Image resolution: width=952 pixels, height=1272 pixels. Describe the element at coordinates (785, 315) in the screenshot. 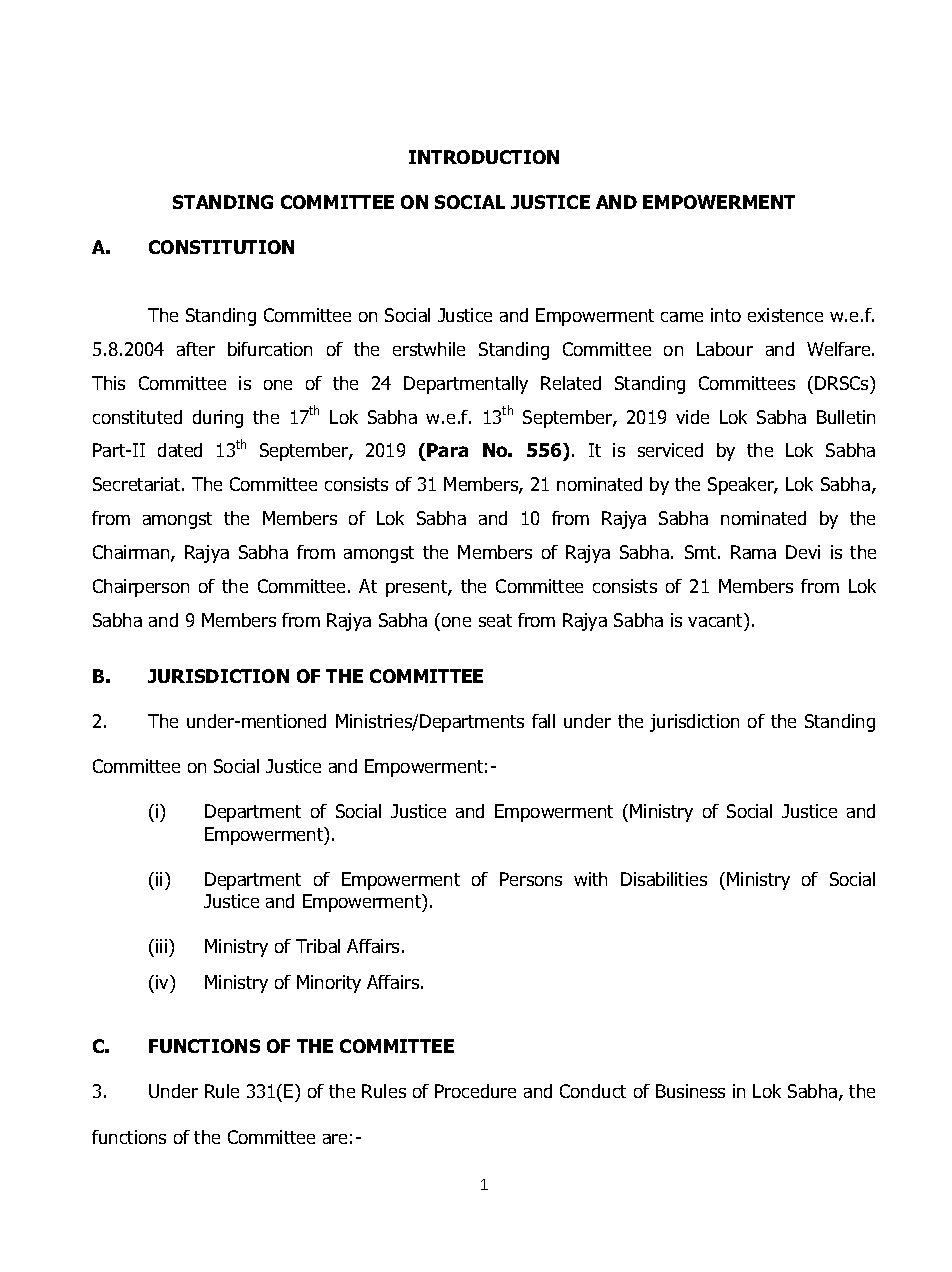

I see `existence` at that location.
